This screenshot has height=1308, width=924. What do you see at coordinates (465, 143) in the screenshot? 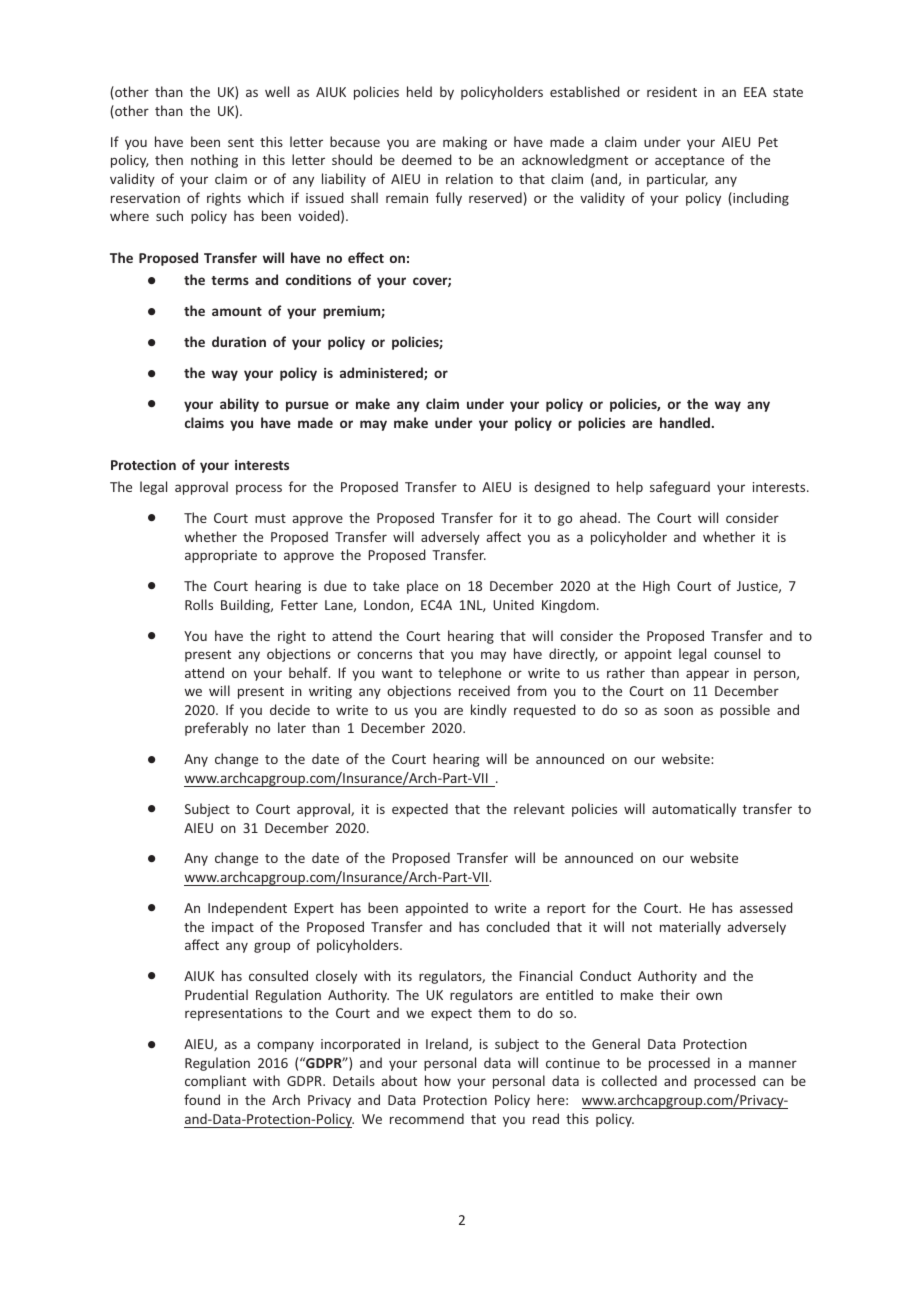
I see `making` at bounding box center [465, 143].
